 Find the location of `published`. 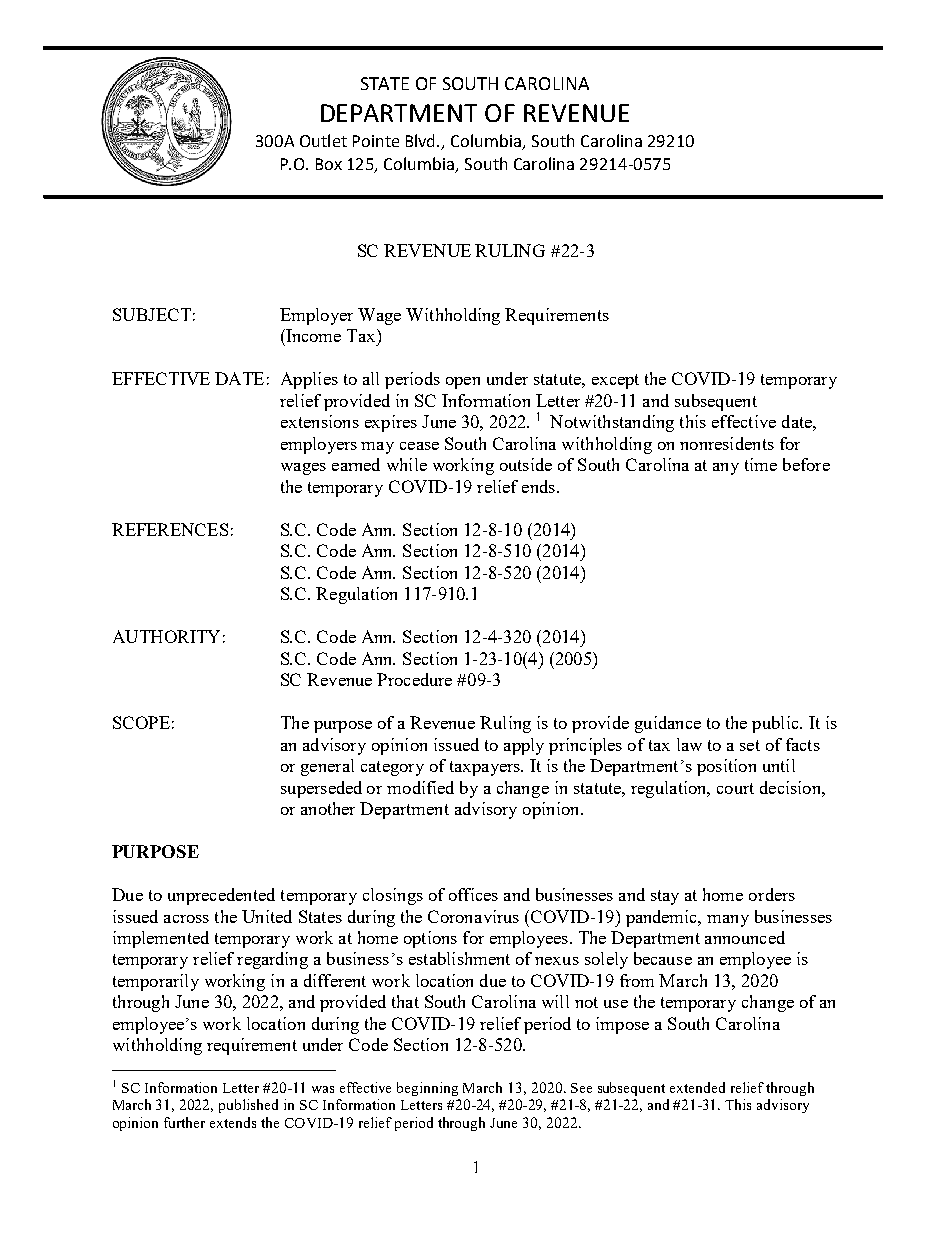

published is located at coordinates (248, 1106).
